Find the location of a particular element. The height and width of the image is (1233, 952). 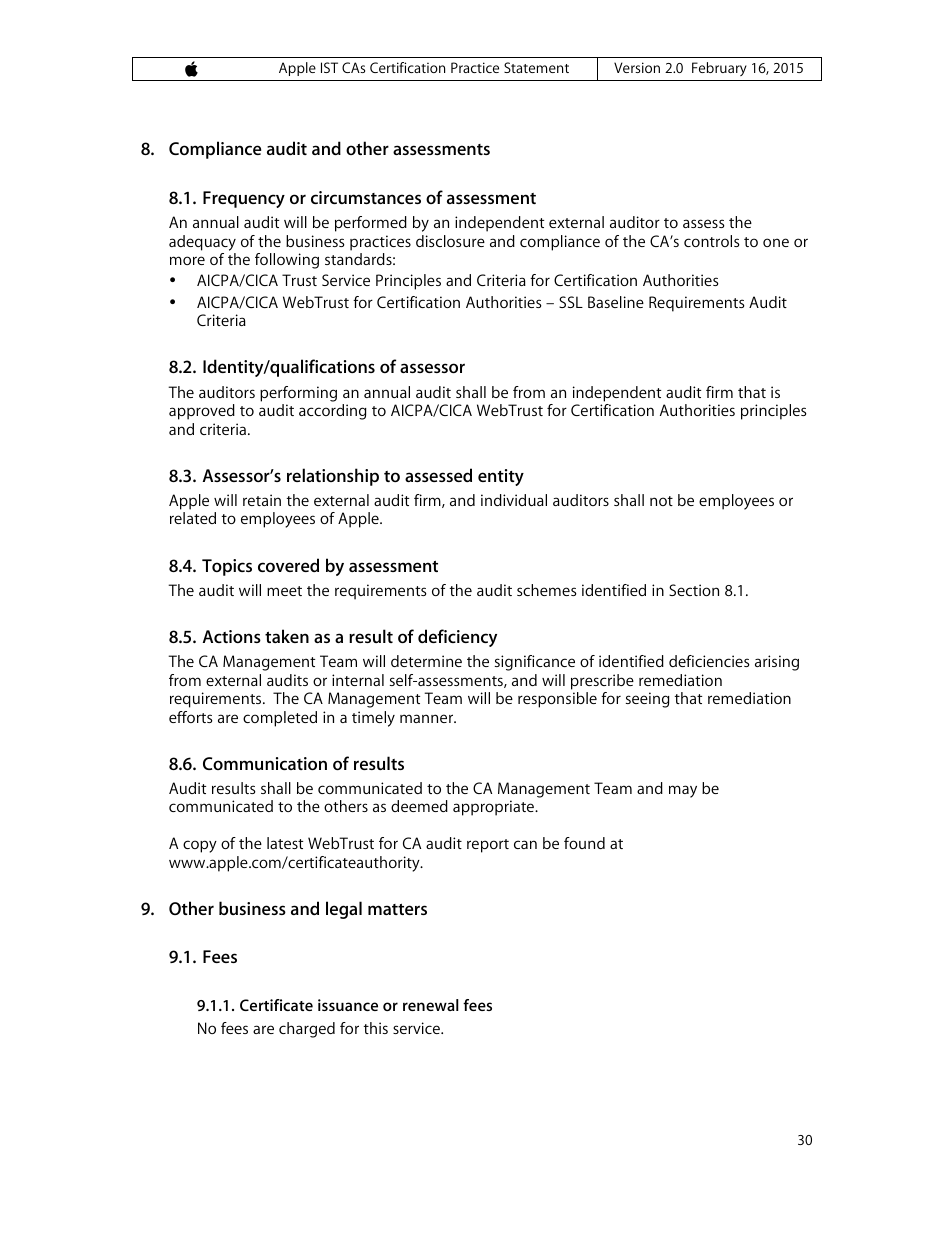

individual is located at coordinates (514, 500).
